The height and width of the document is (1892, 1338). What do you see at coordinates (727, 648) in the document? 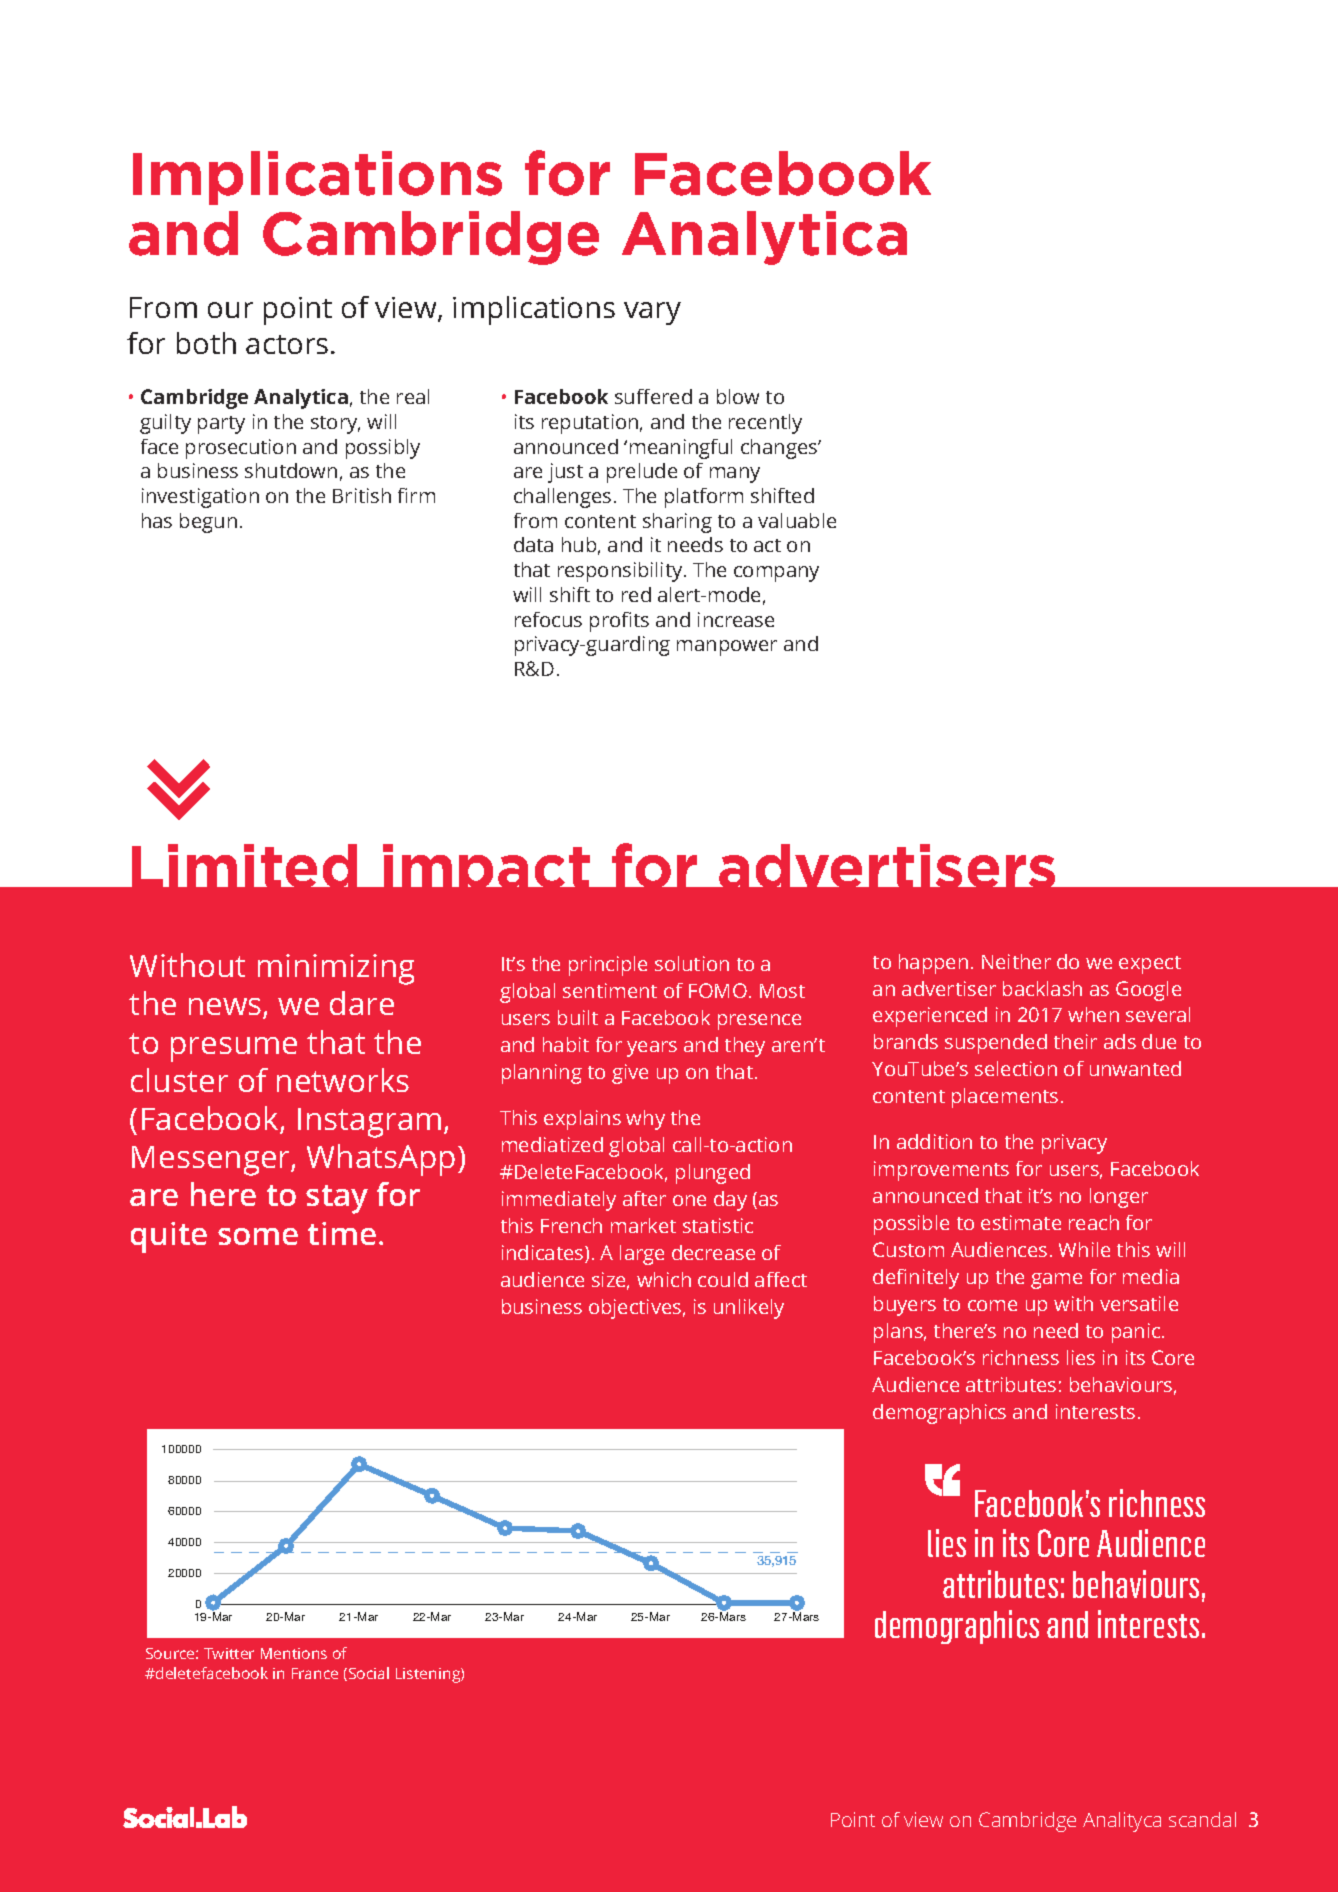
I see `manpower` at bounding box center [727, 648].
